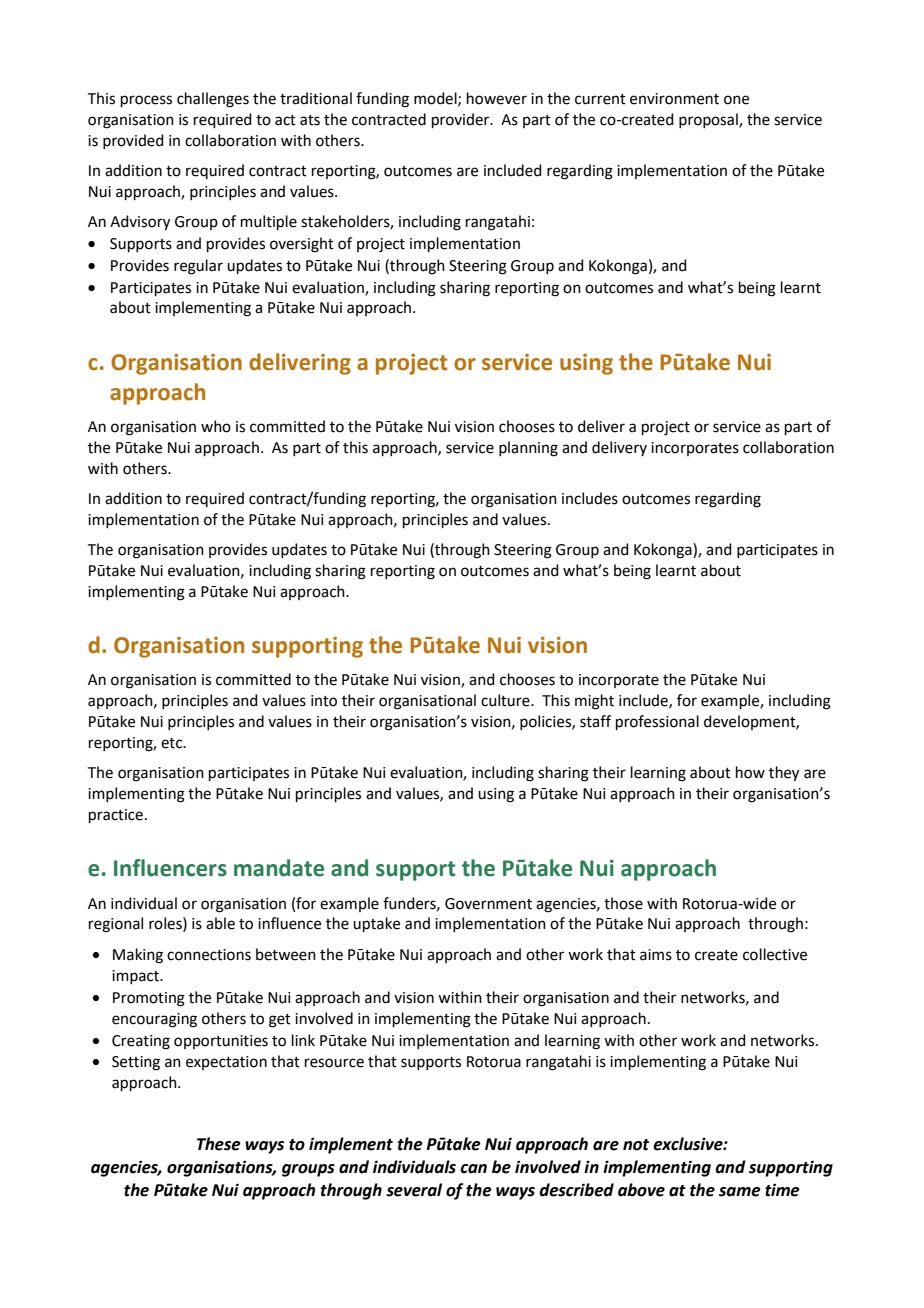  Describe the element at coordinates (709, 120) in the screenshot. I see `proposal` at that location.
